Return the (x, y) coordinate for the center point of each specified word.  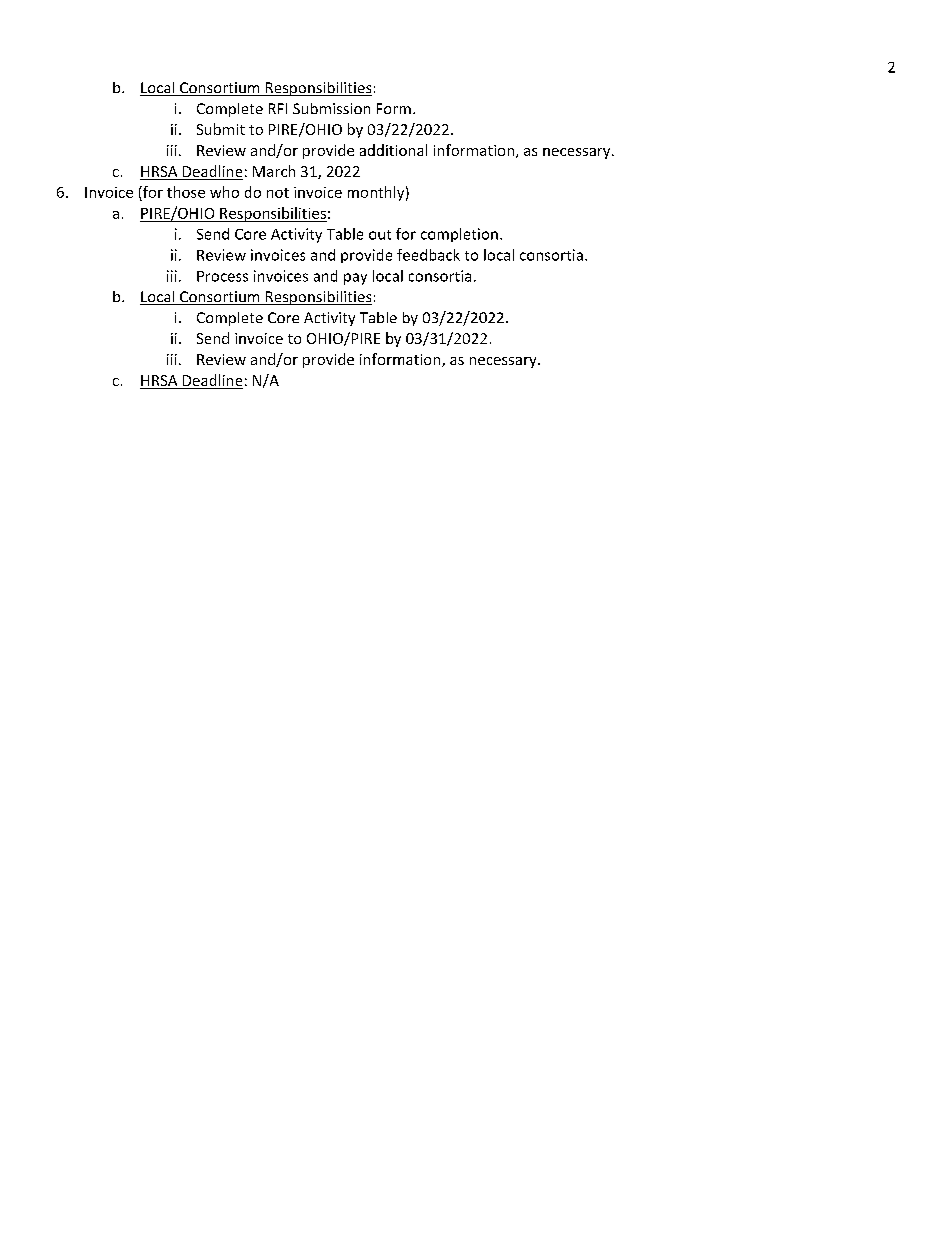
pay (355, 279)
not (278, 193)
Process (222, 276)
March (274, 171)
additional (393, 150)
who (224, 192)
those (186, 192)
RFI (278, 108)
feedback (428, 255)
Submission (331, 108)
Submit (221, 129)
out (380, 235)
